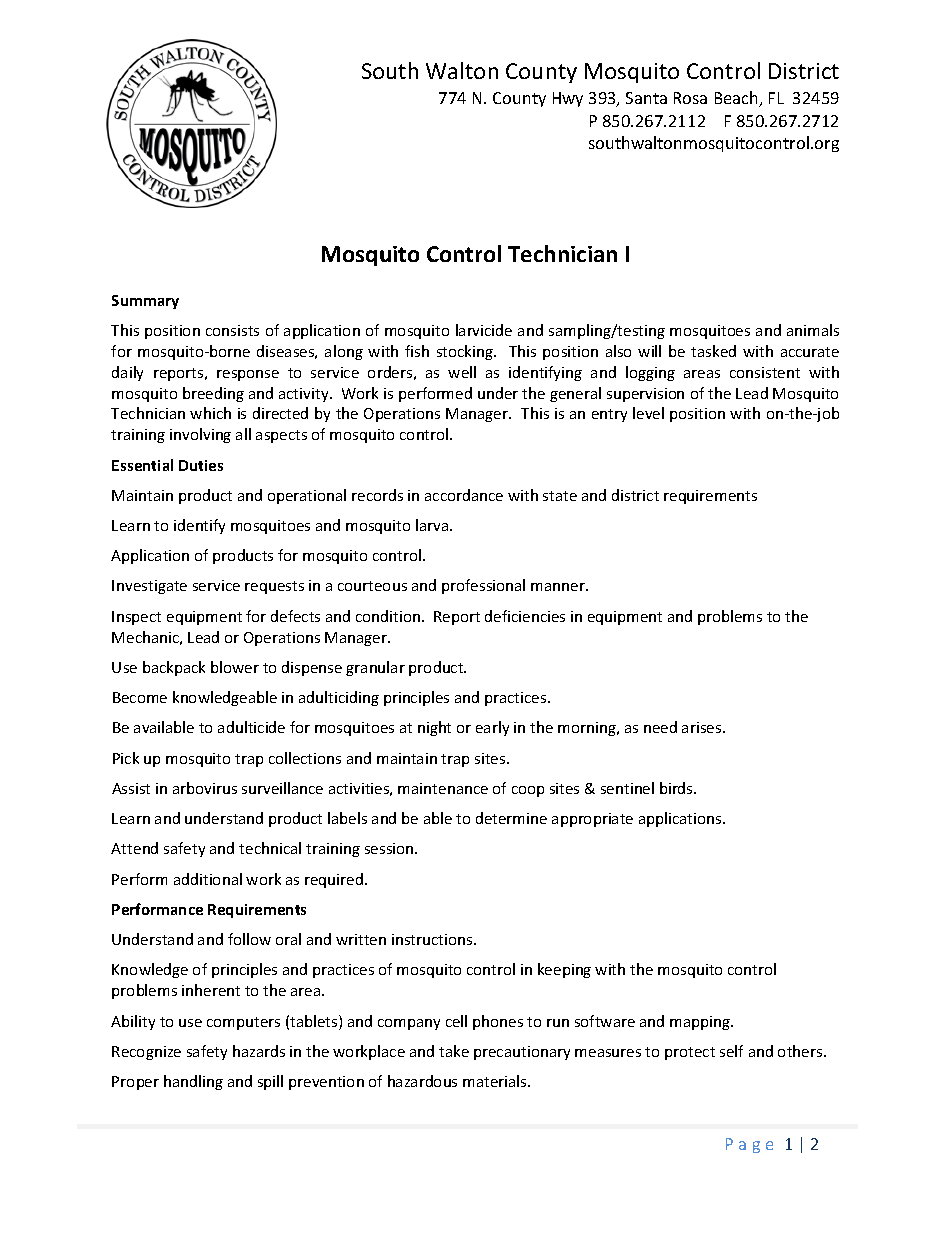  What do you see at coordinates (193, 1082) in the screenshot?
I see `handling` at bounding box center [193, 1082].
